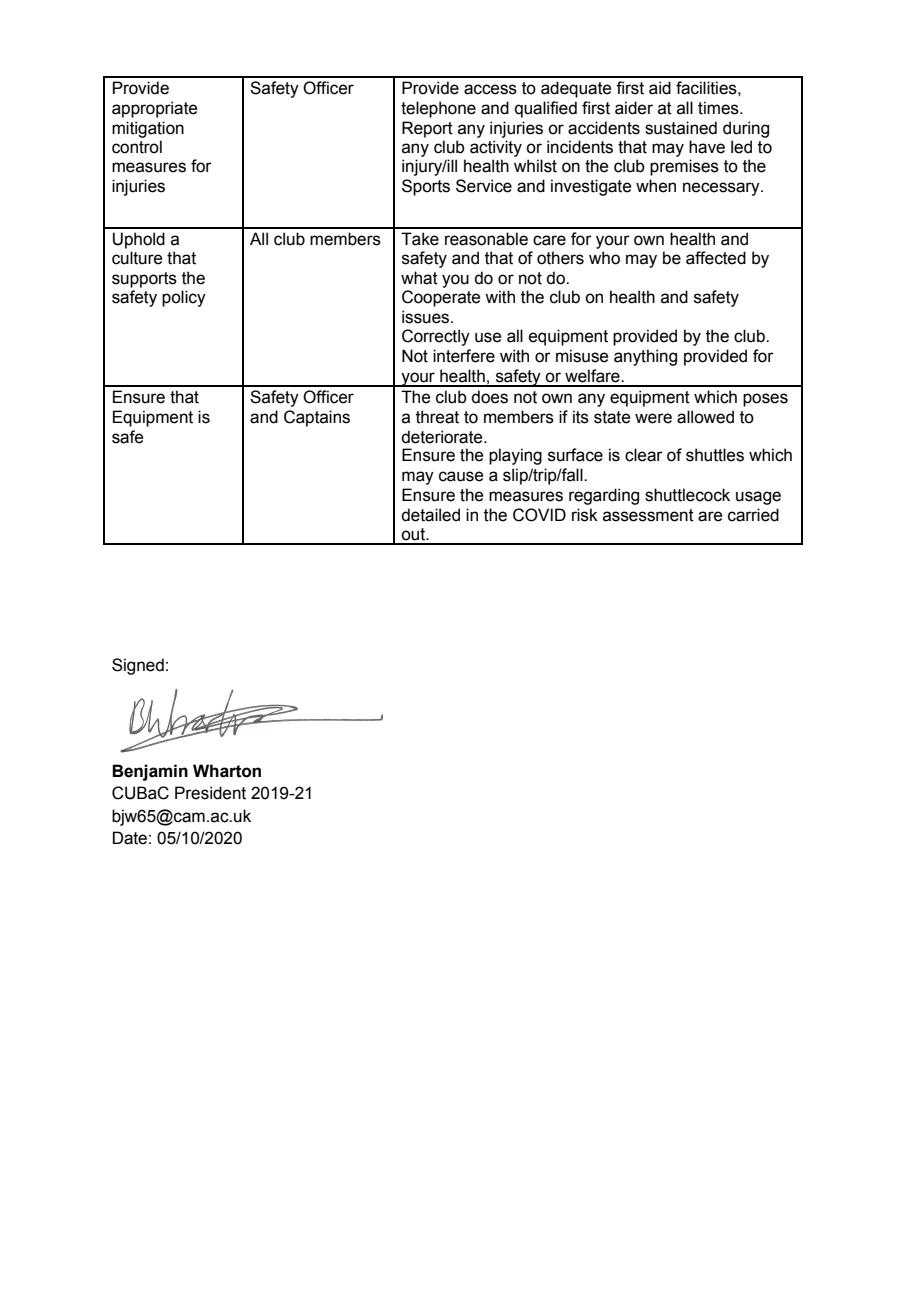 Image resolution: width=924 pixels, height=1308 pixels. I want to click on assessment, so click(648, 515).
